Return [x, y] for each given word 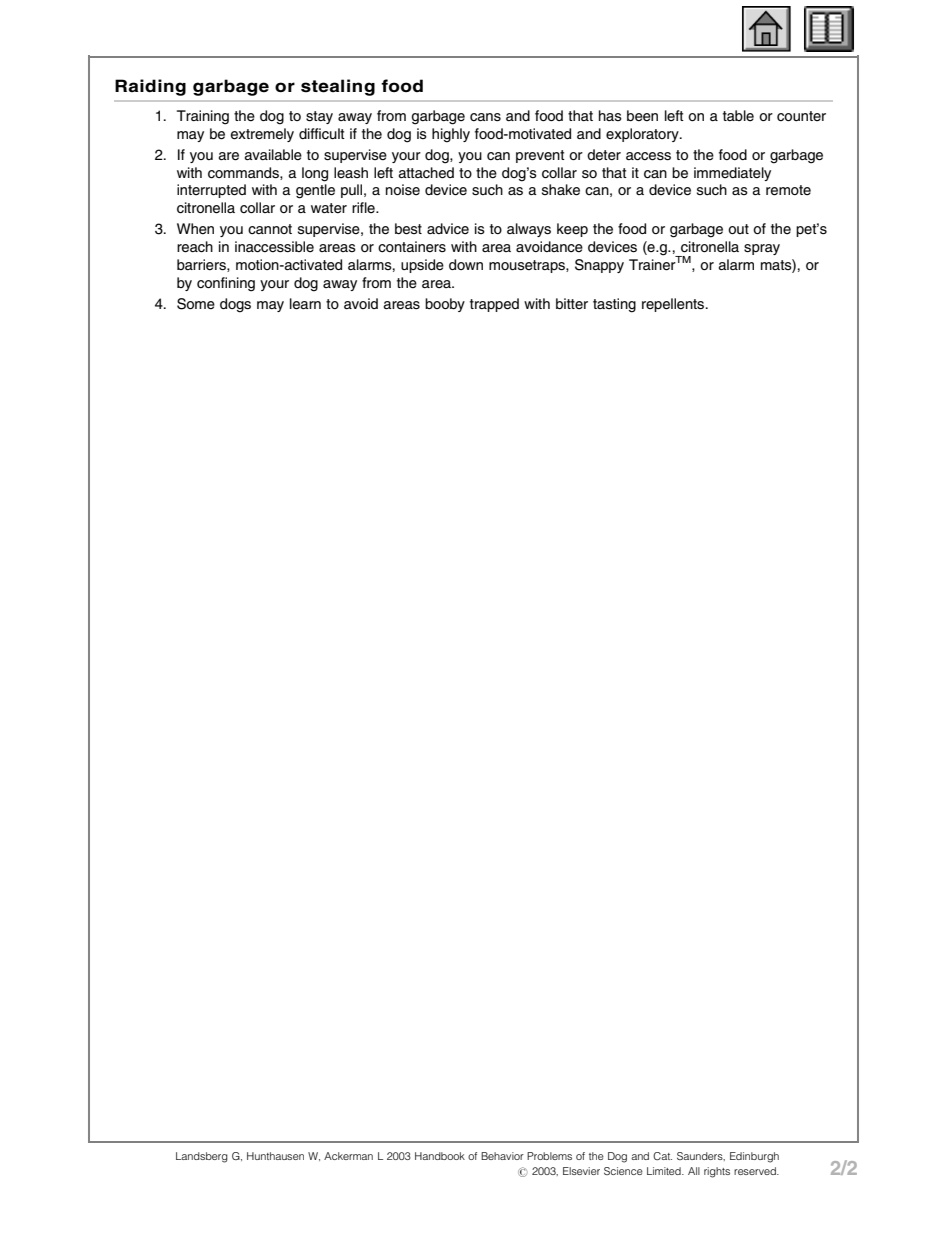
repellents [674, 305]
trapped [494, 305]
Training [203, 117]
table [738, 115]
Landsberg [202, 1157]
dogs [235, 305]
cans [485, 117]
